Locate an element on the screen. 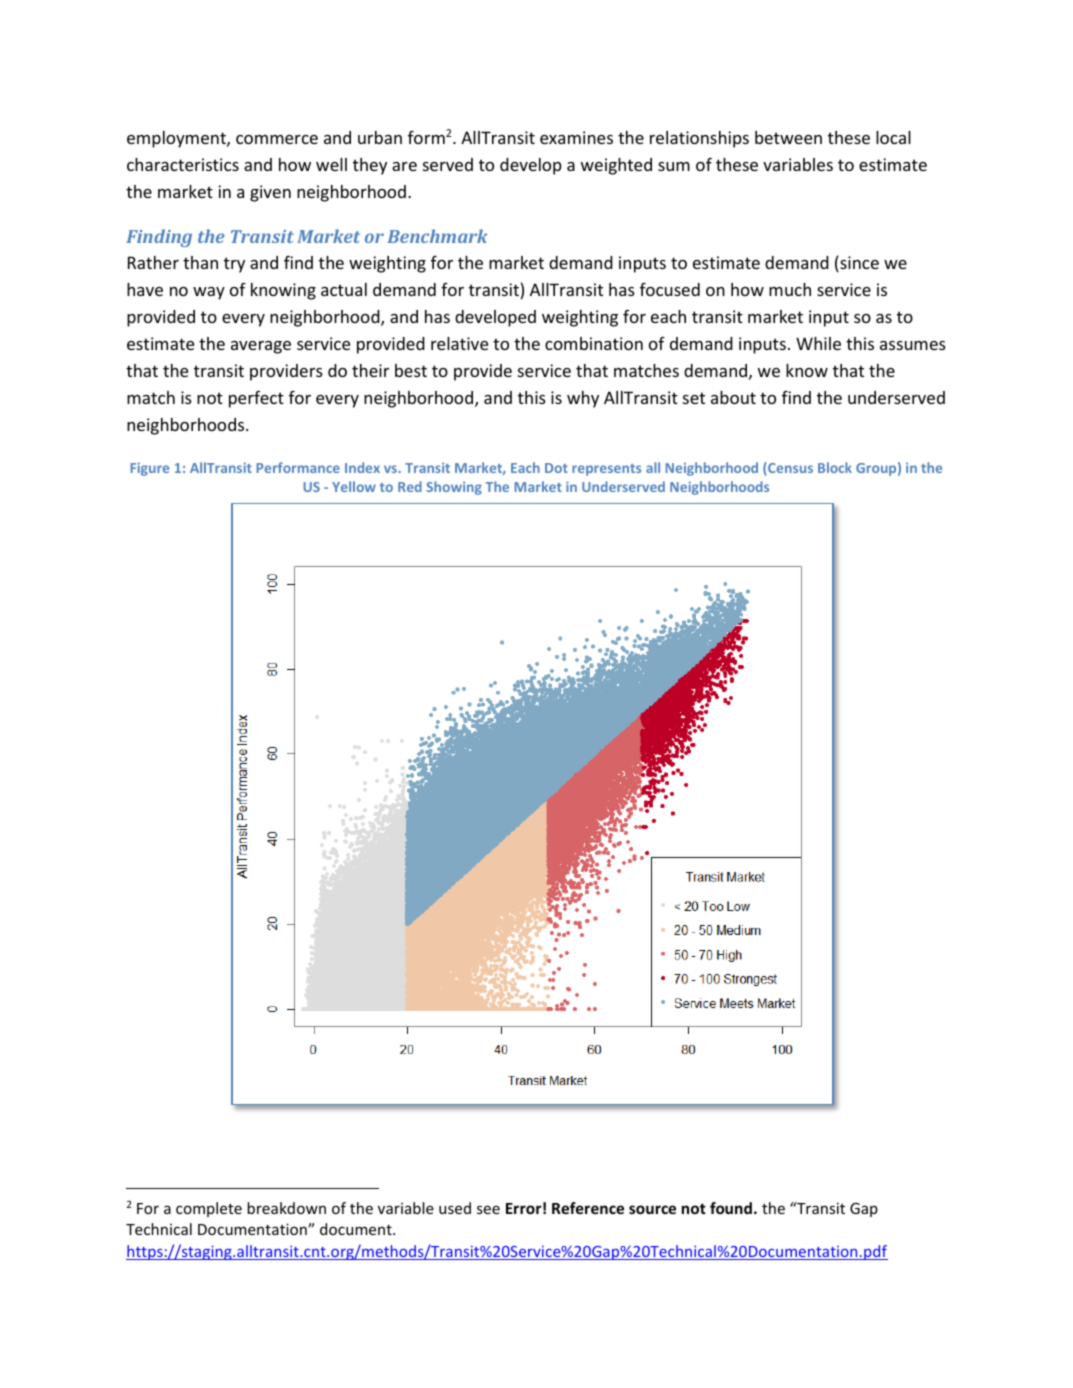  Block is located at coordinates (835, 467).
